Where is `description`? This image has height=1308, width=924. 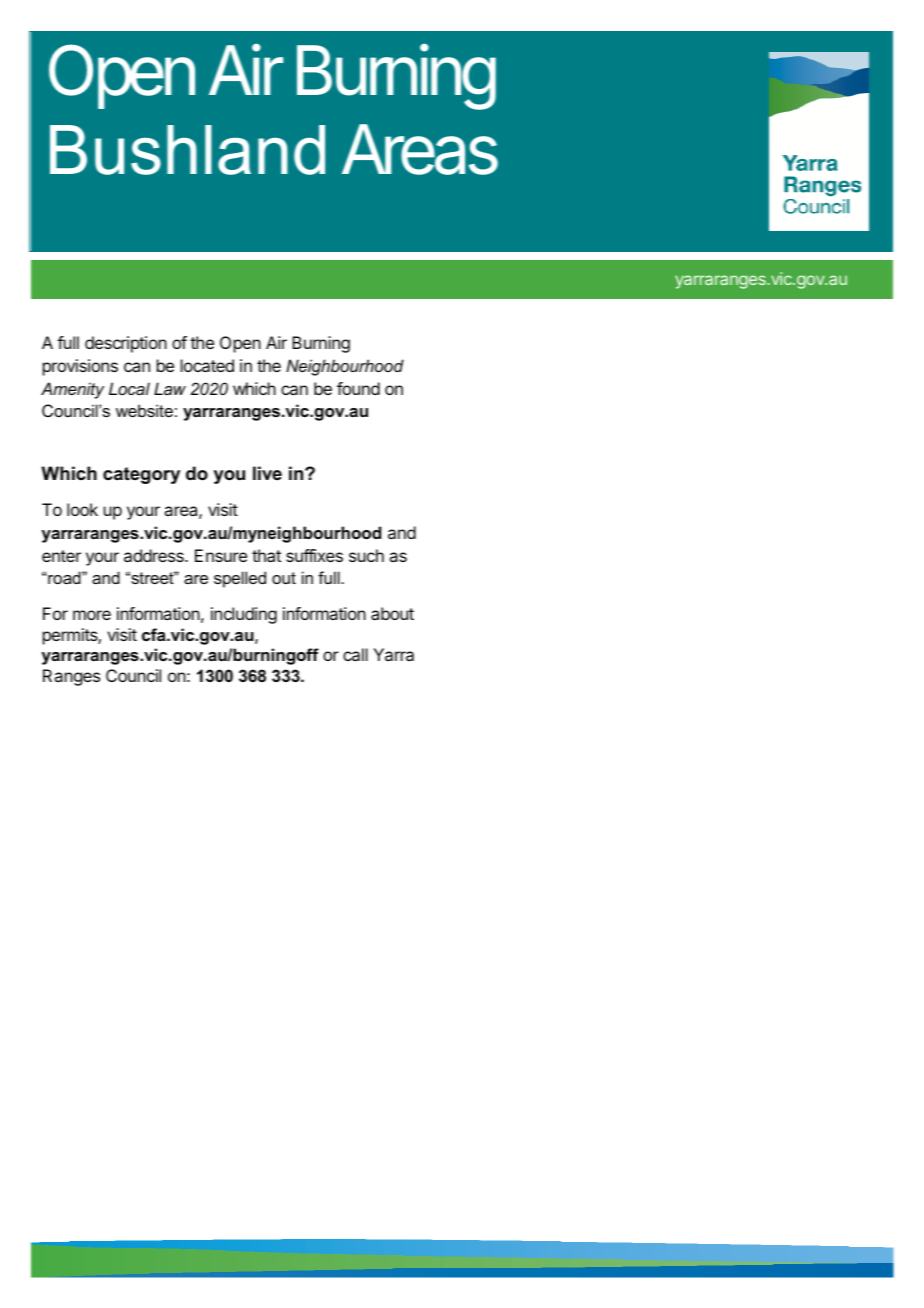
description is located at coordinates (126, 344).
